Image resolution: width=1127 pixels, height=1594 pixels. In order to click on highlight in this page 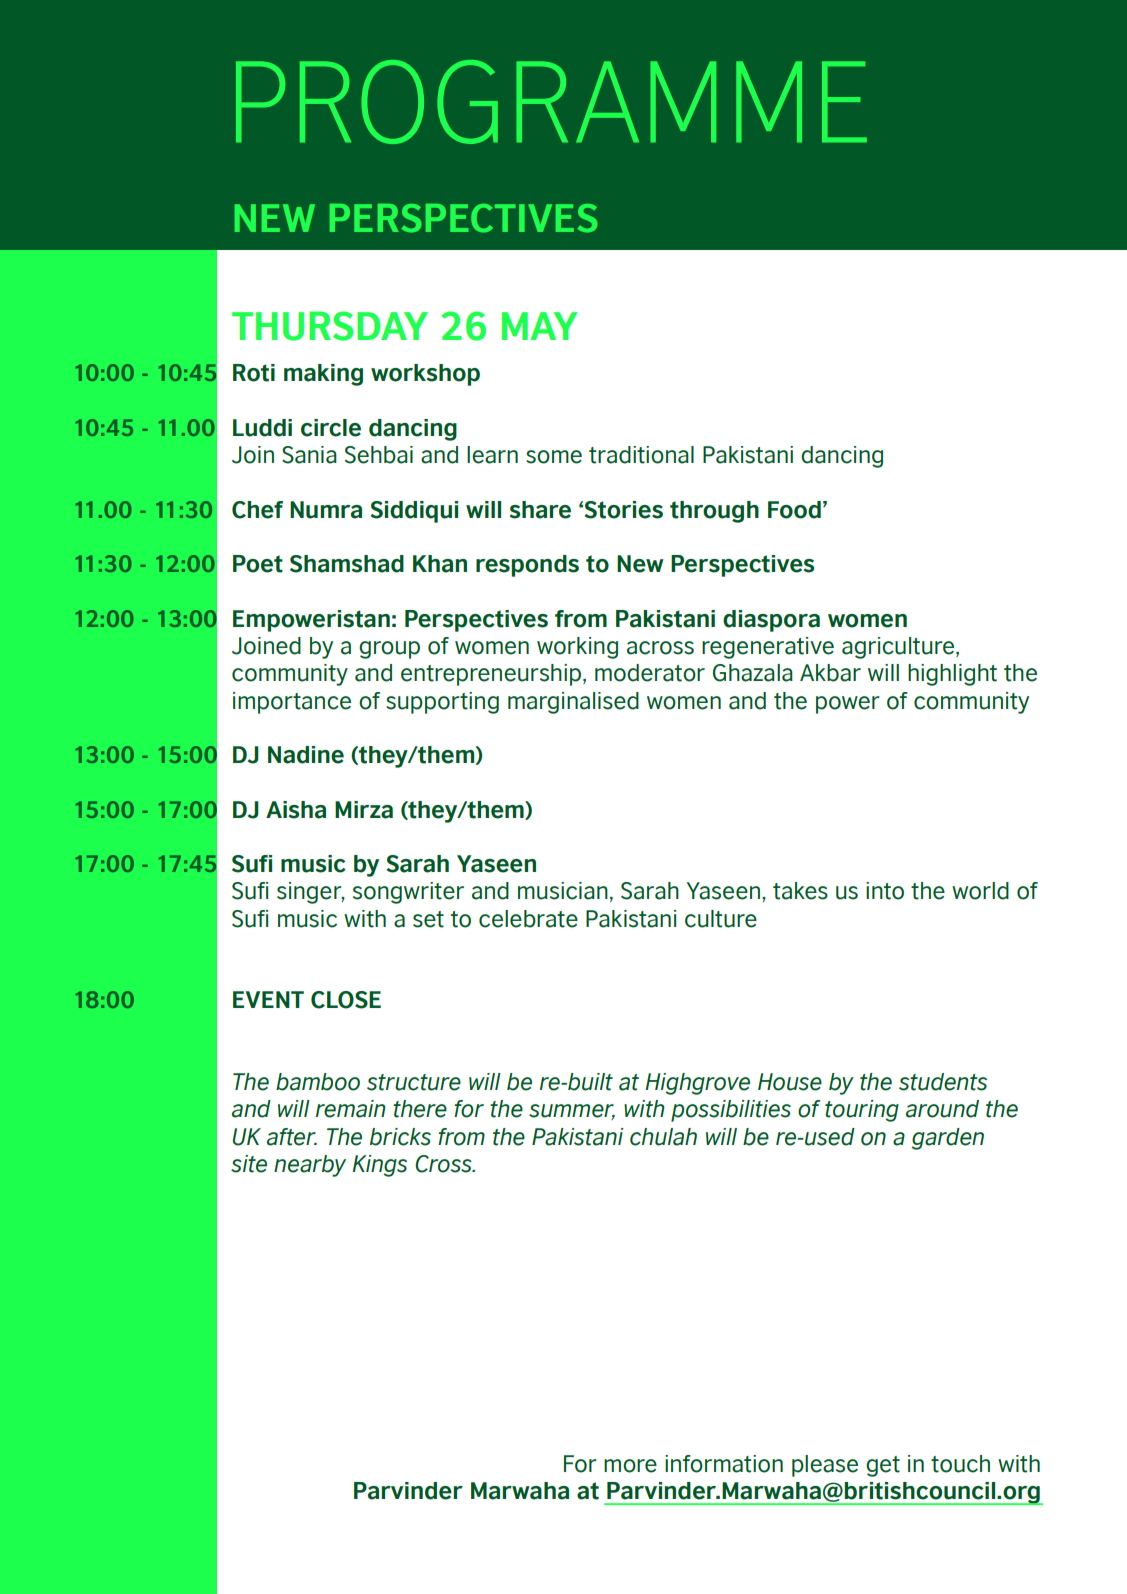, I will do `click(952, 675)`.
